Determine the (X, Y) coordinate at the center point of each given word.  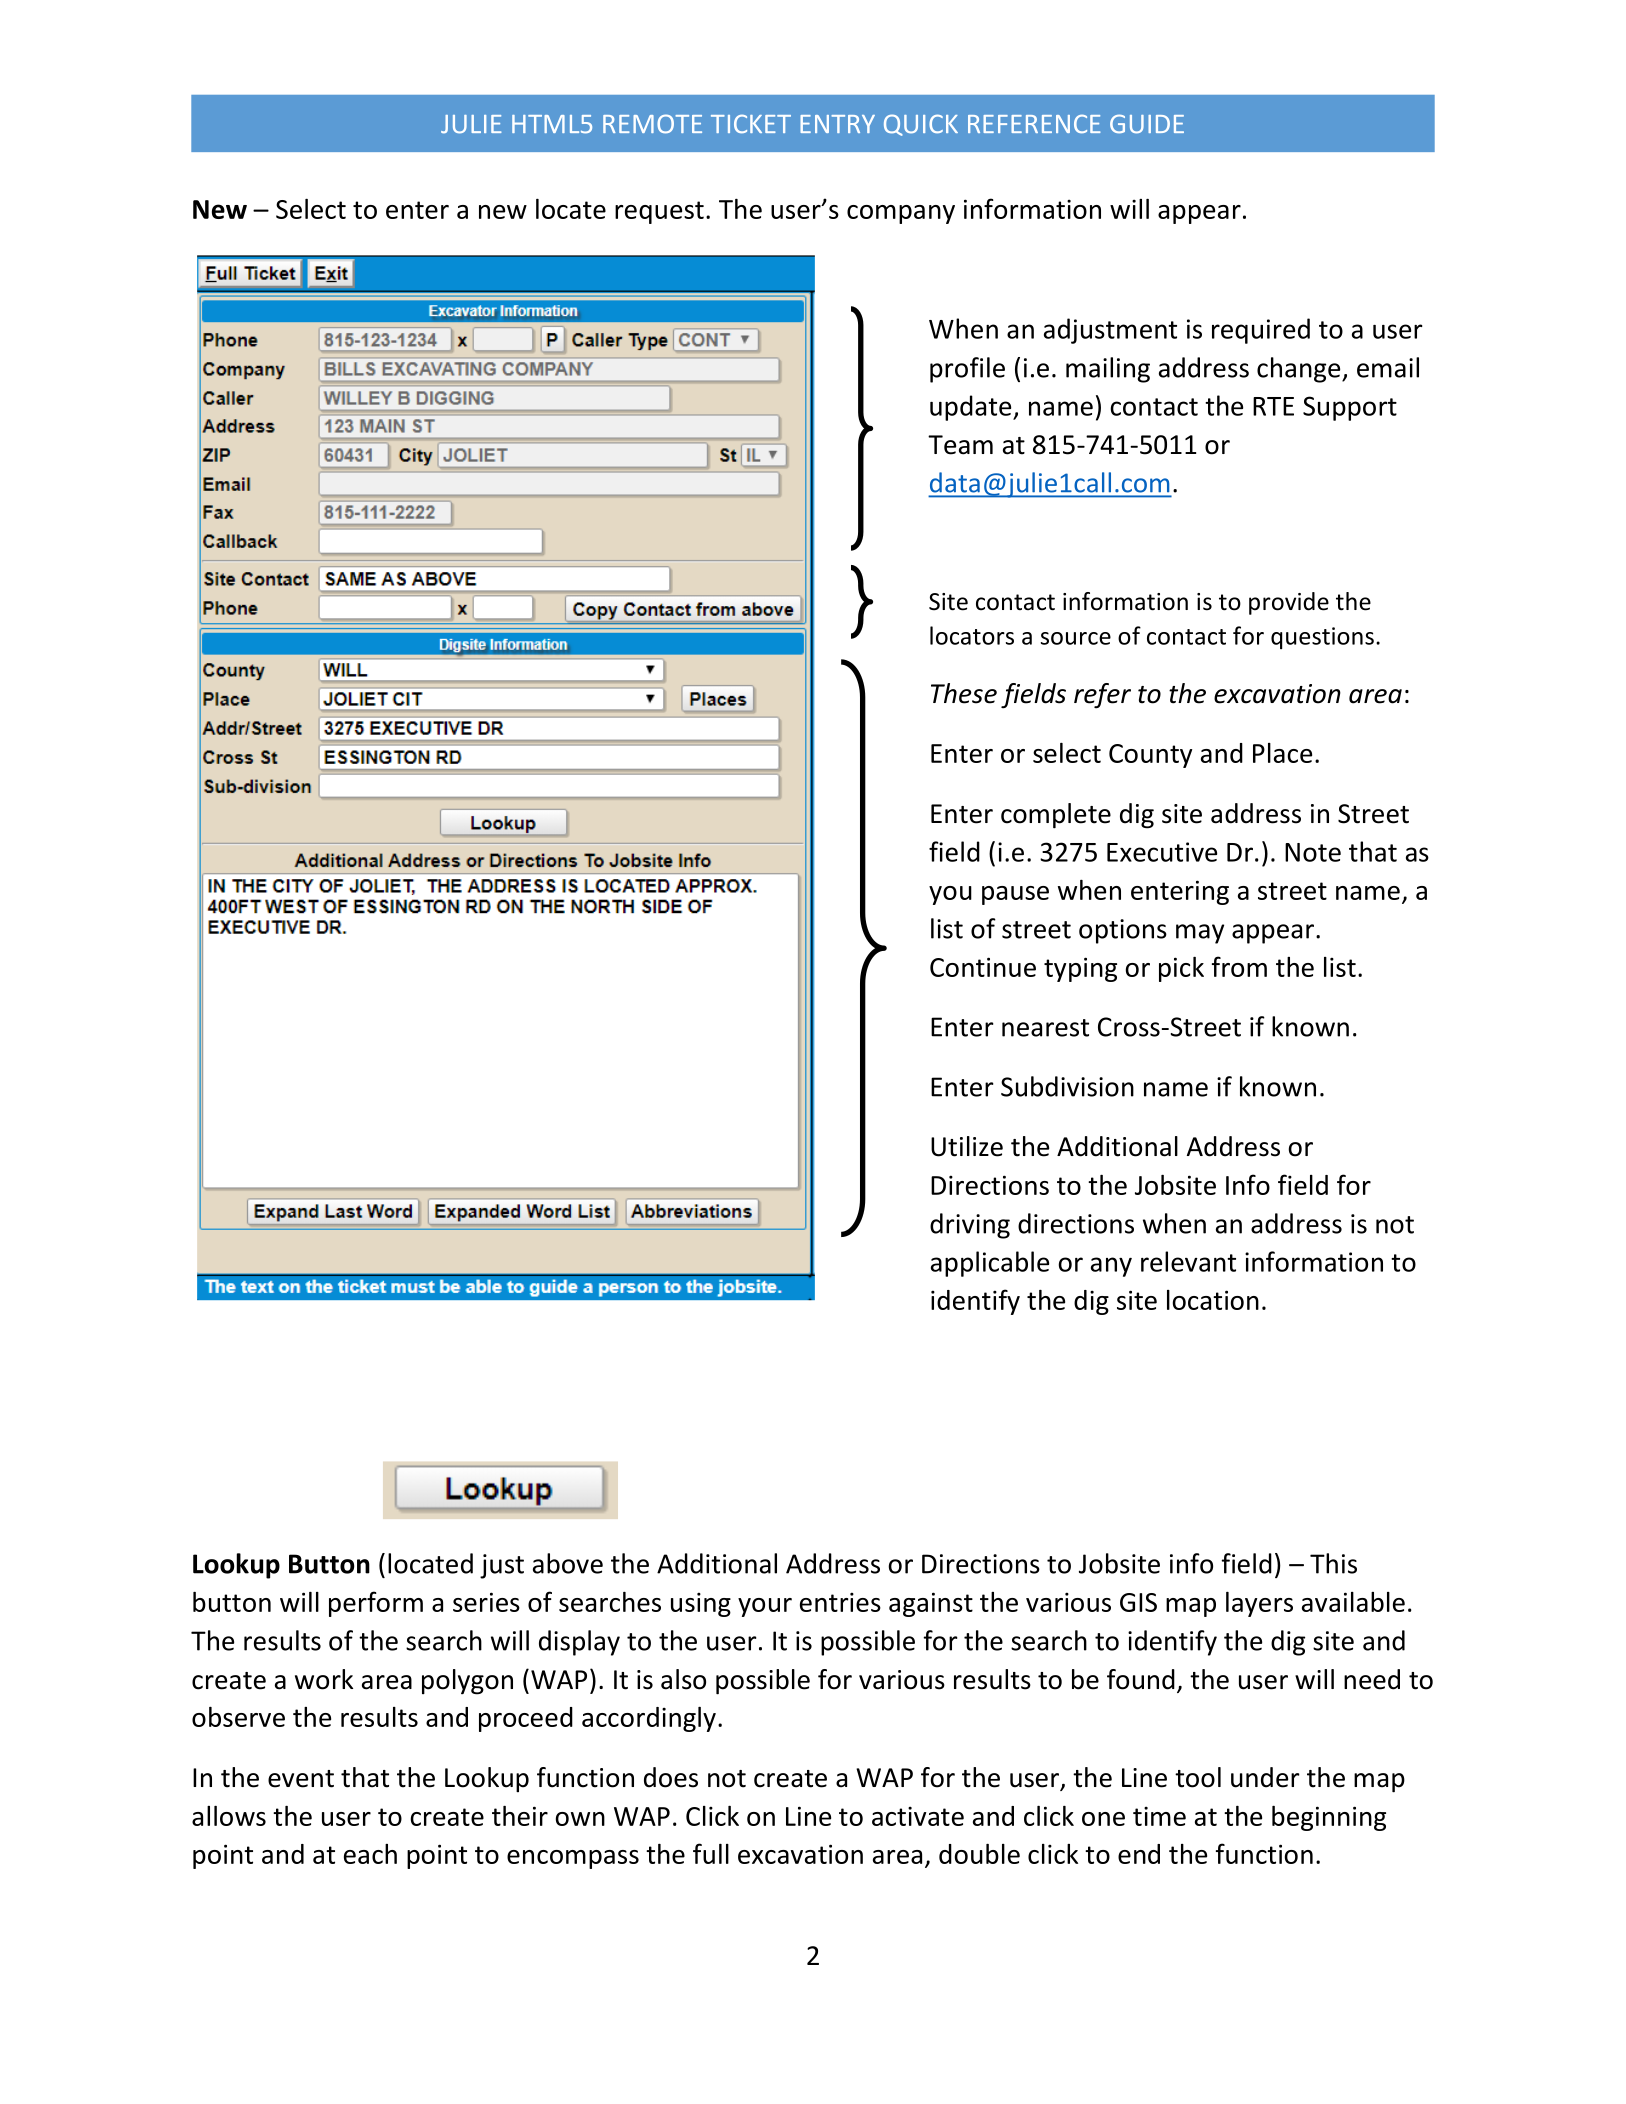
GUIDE (1147, 124)
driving (970, 1226)
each (370, 1854)
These (964, 693)
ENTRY (837, 124)
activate (918, 1816)
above (568, 1563)
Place (1282, 753)
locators (972, 635)
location (1213, 1300)
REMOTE (652, 124)
